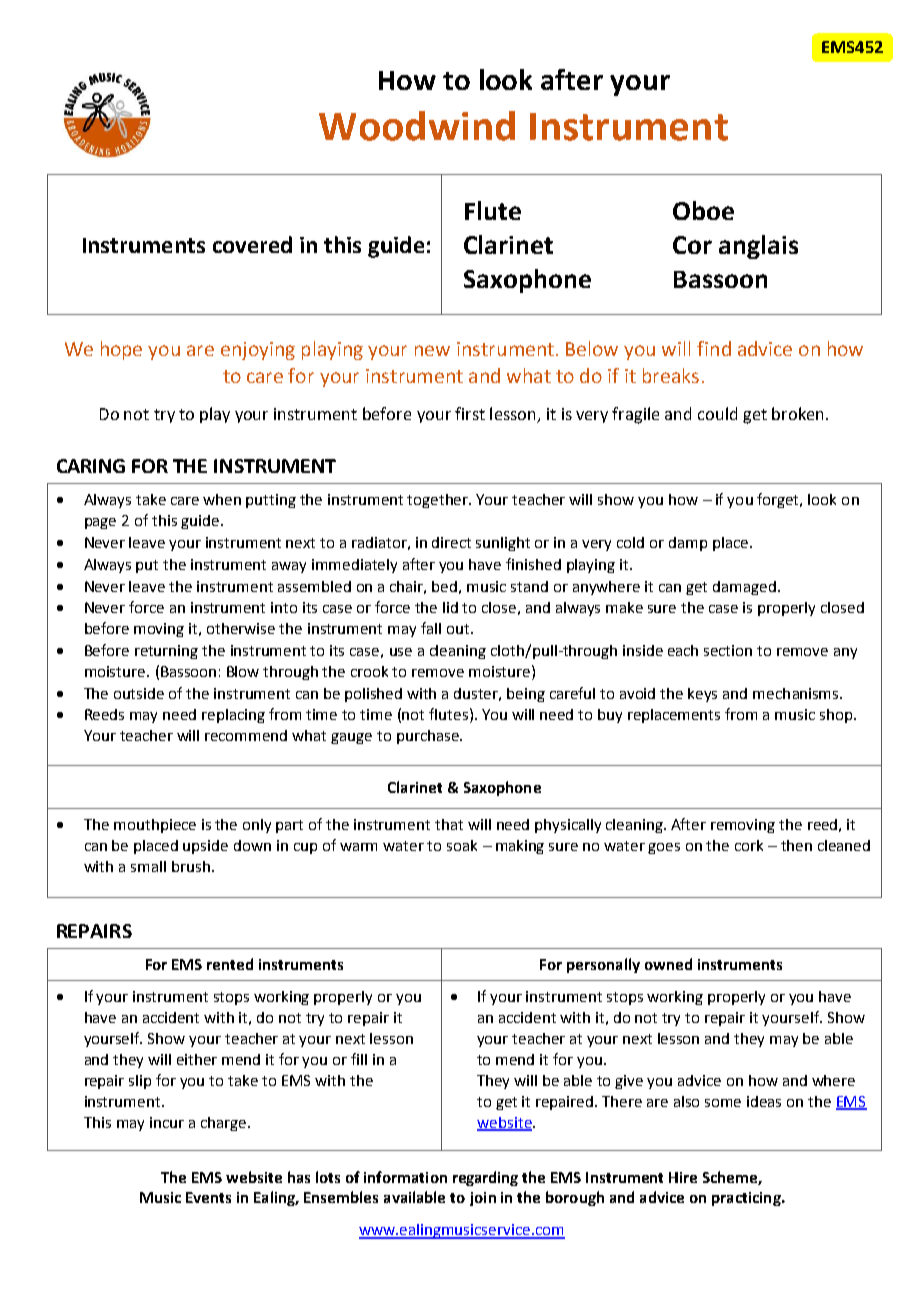 The height and width of the image is (1308, 924). What do you see at coordinates (417, 126) in the image?
I see `Woodwind` at bounding box center [417, 126].
